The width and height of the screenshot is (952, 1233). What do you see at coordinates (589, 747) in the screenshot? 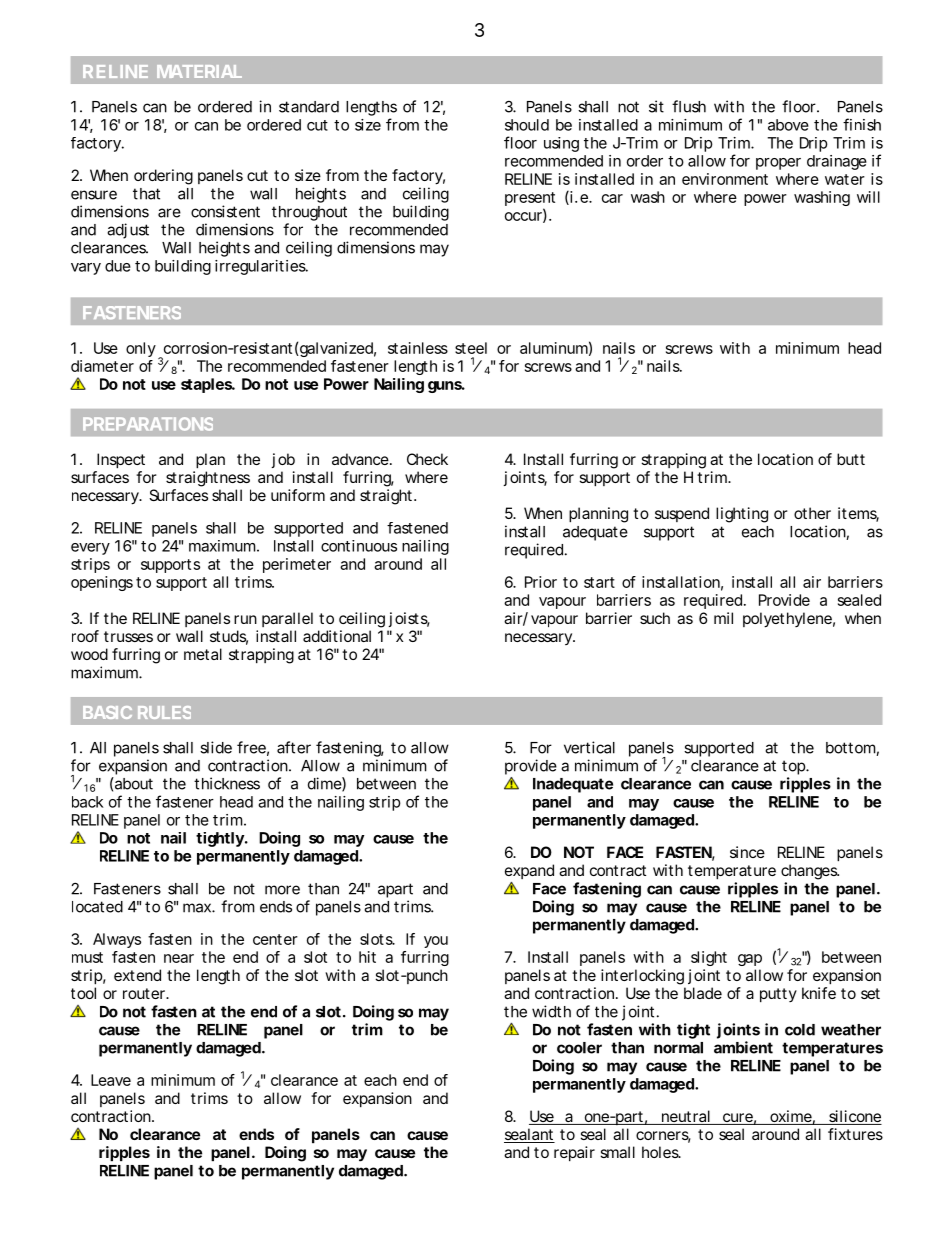
I see `vertical` at bounding box center [589, 747].
